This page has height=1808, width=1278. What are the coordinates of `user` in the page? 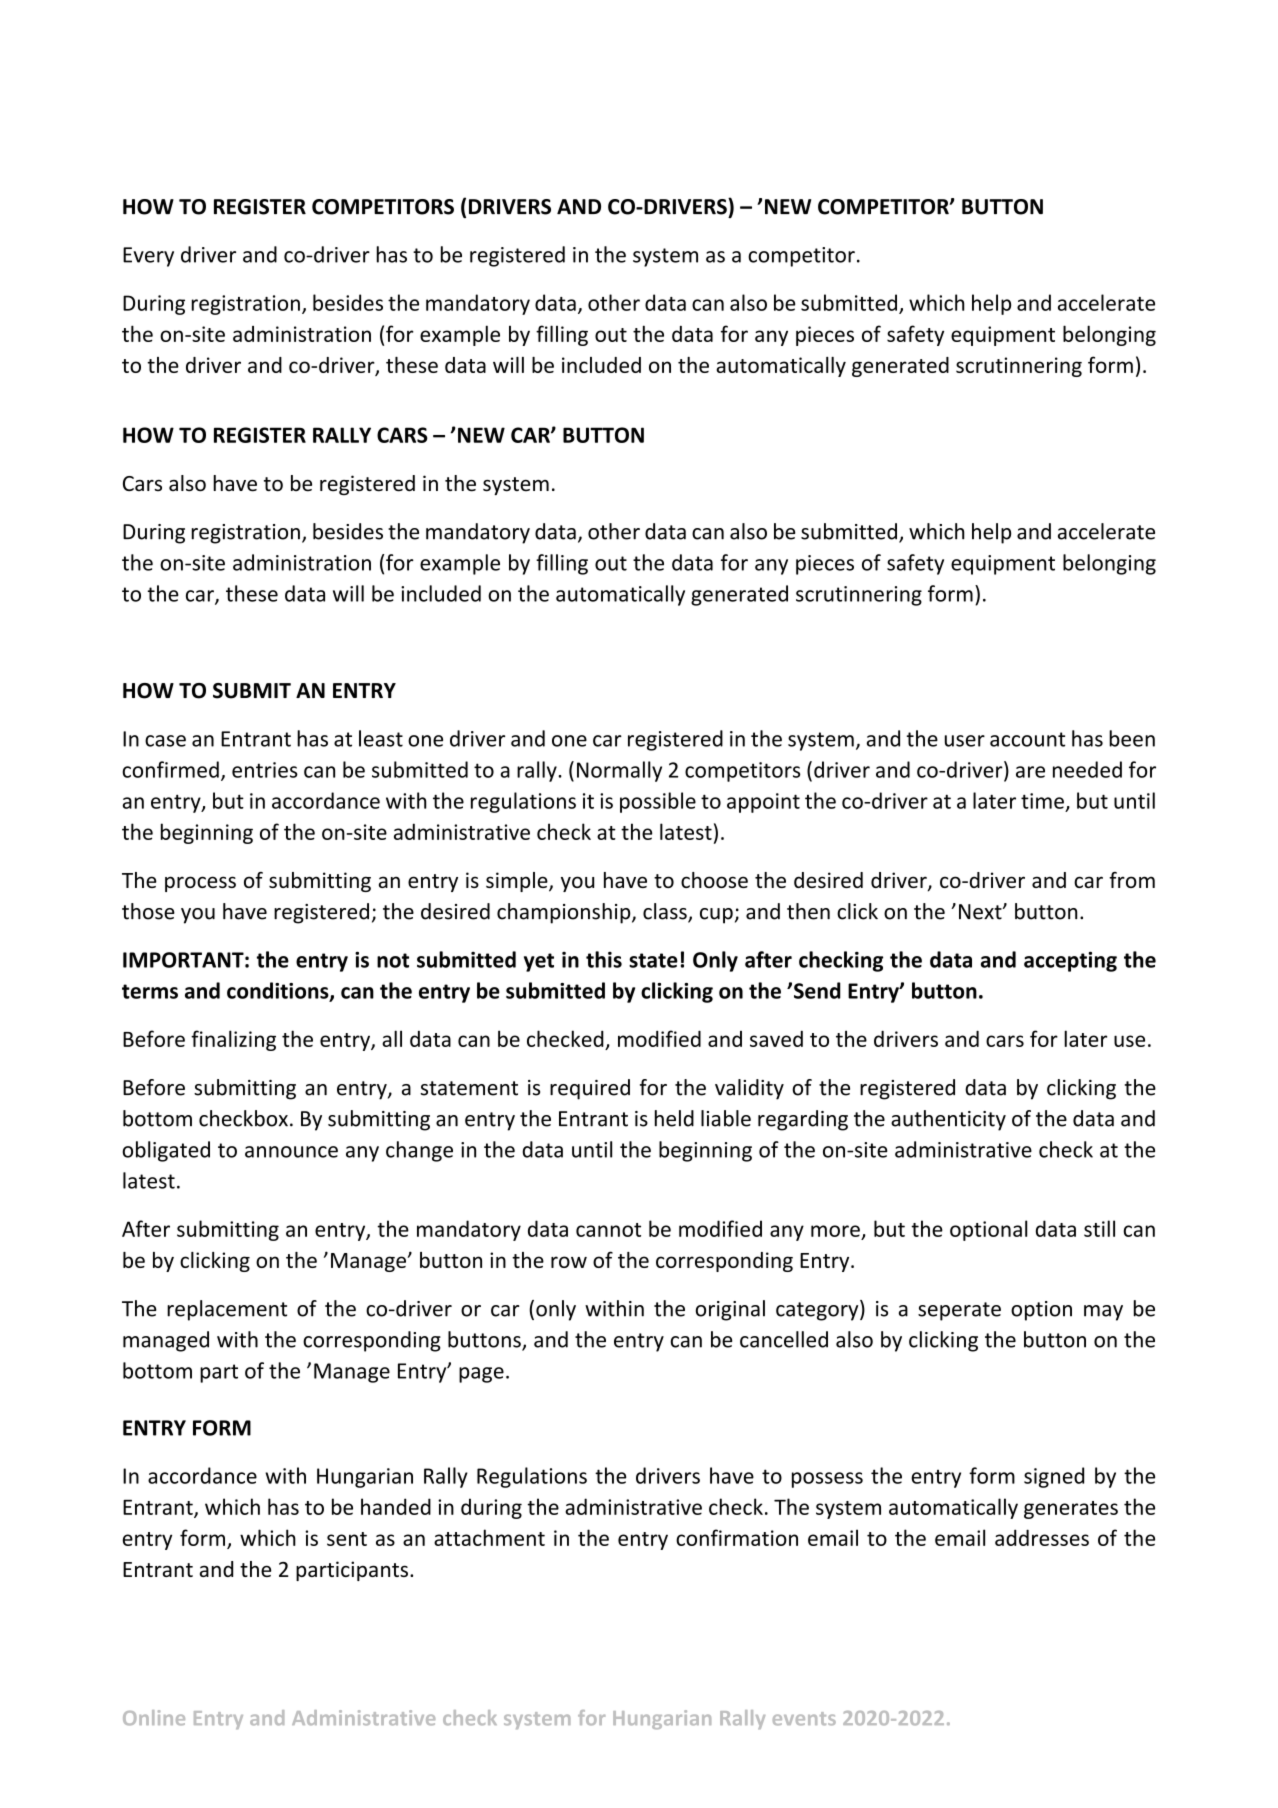 It's located at (965, 741).
